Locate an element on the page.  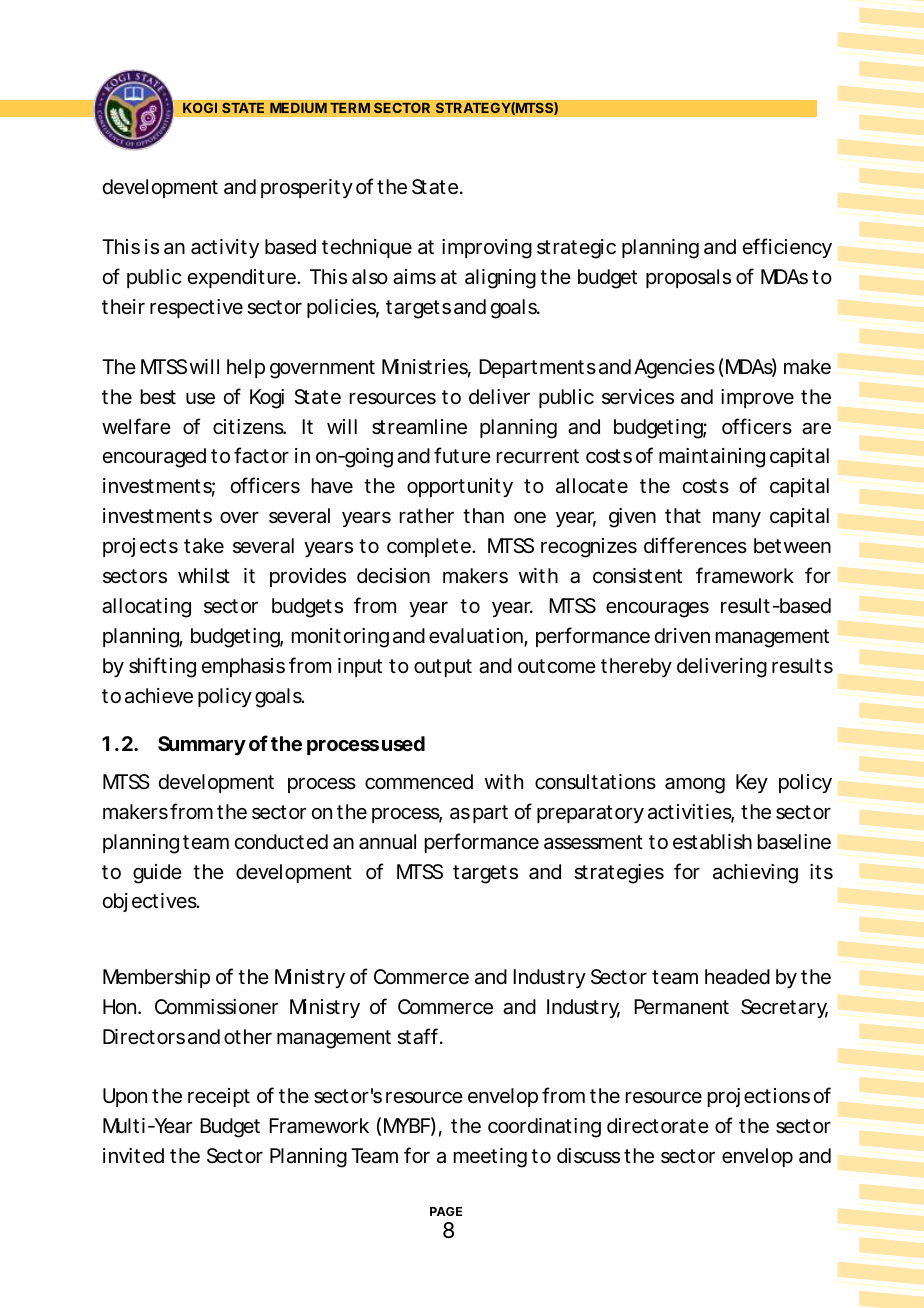
TERM is located at coordinates (350, 107).
